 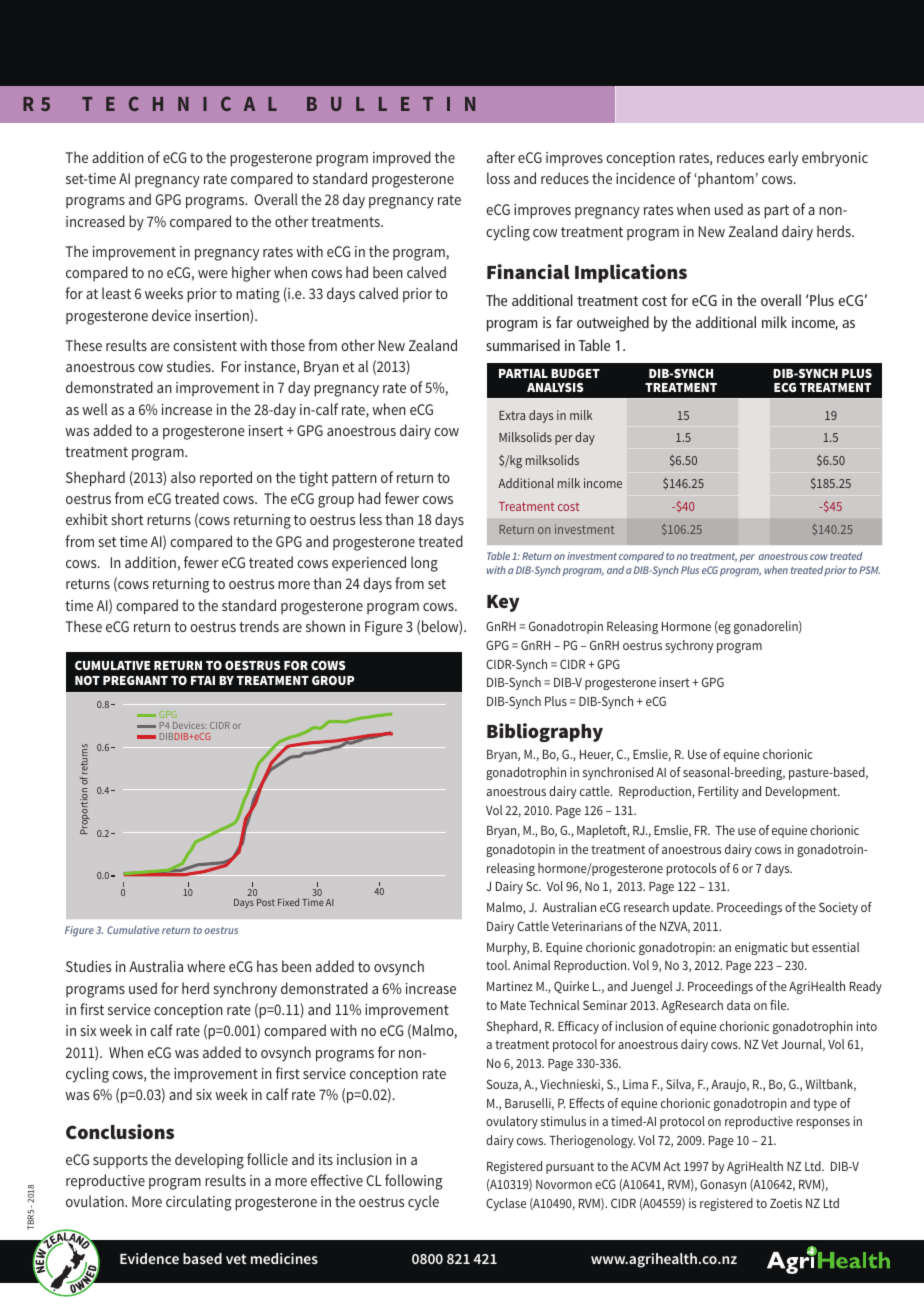 I want to click on PREGNANT, so click(x=135, y=680).
